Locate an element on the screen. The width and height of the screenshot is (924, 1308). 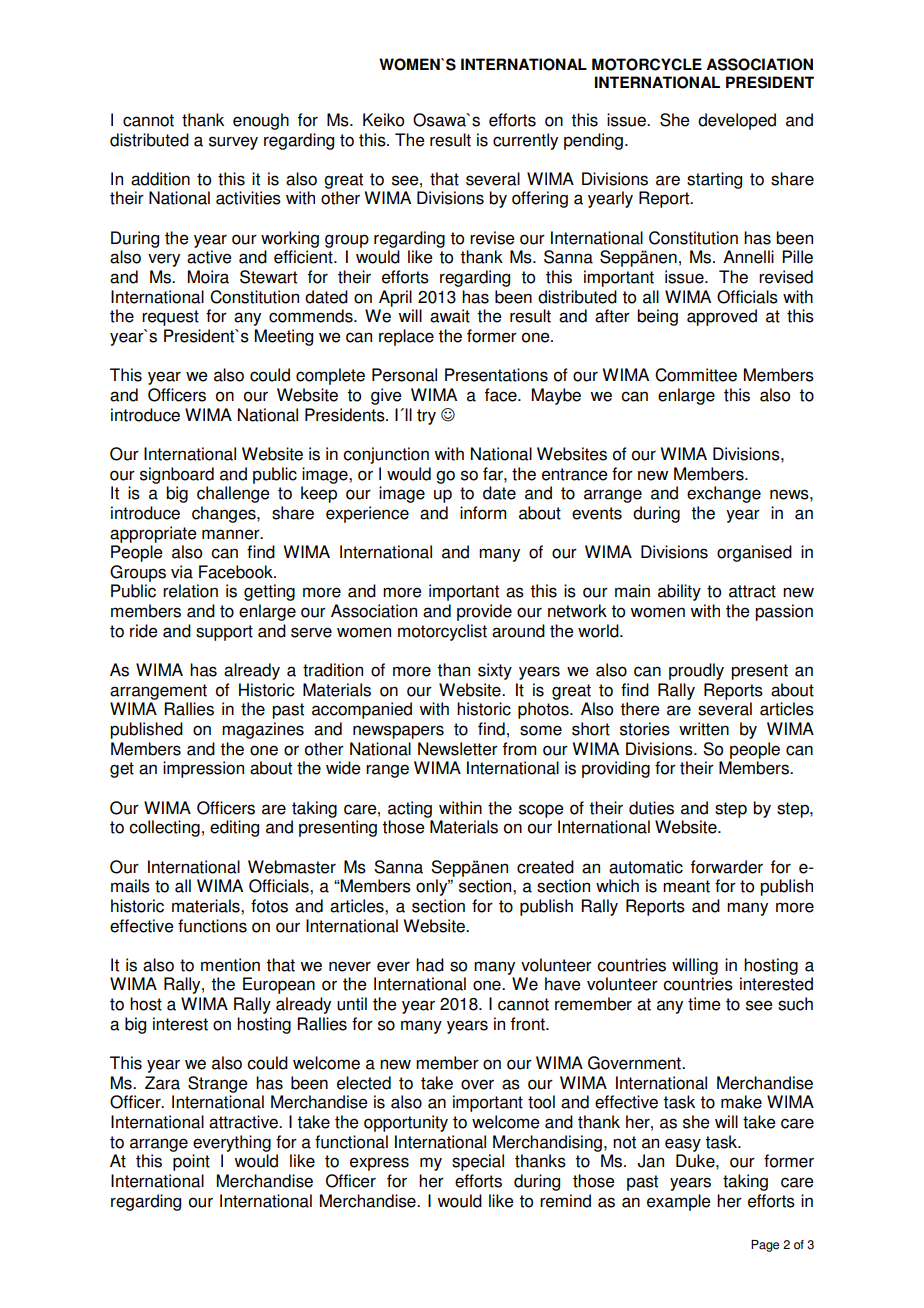
currently is located at coordinates (525, 141).
